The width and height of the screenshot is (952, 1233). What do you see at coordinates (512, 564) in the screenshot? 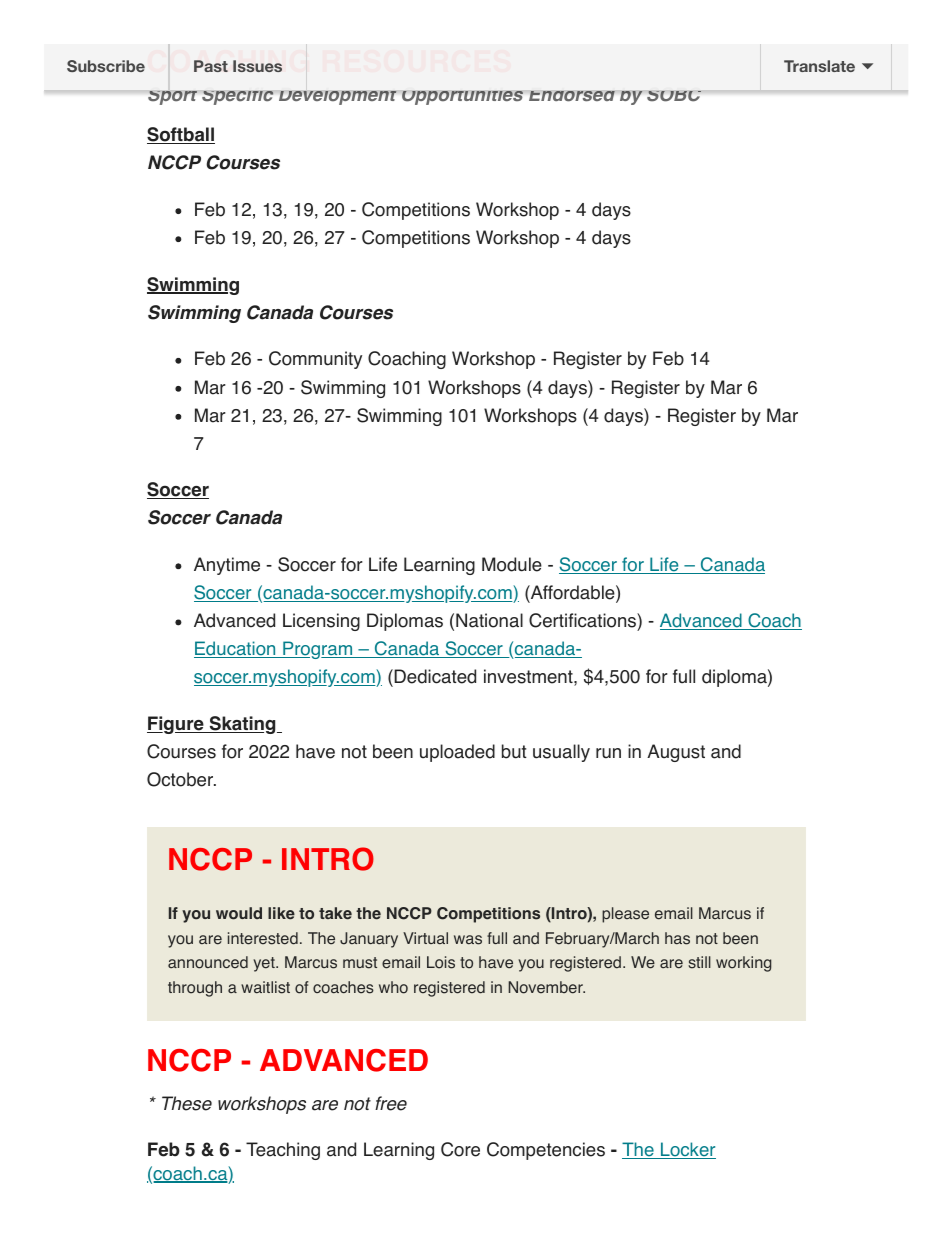
I see `Module` at bounding box center [512, 564].
